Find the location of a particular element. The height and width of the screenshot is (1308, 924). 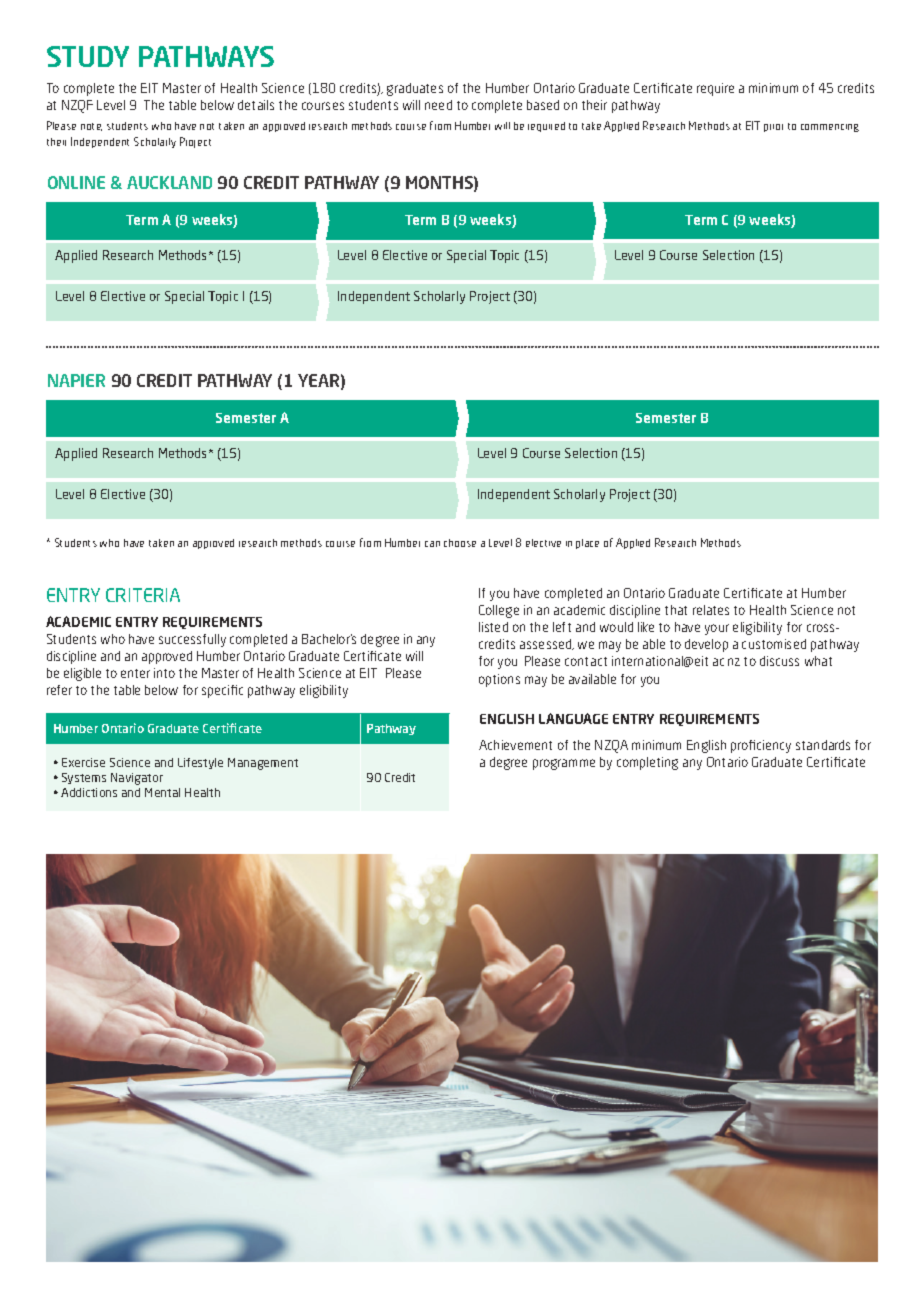

proficiency is located at coordinates (761, 746).
